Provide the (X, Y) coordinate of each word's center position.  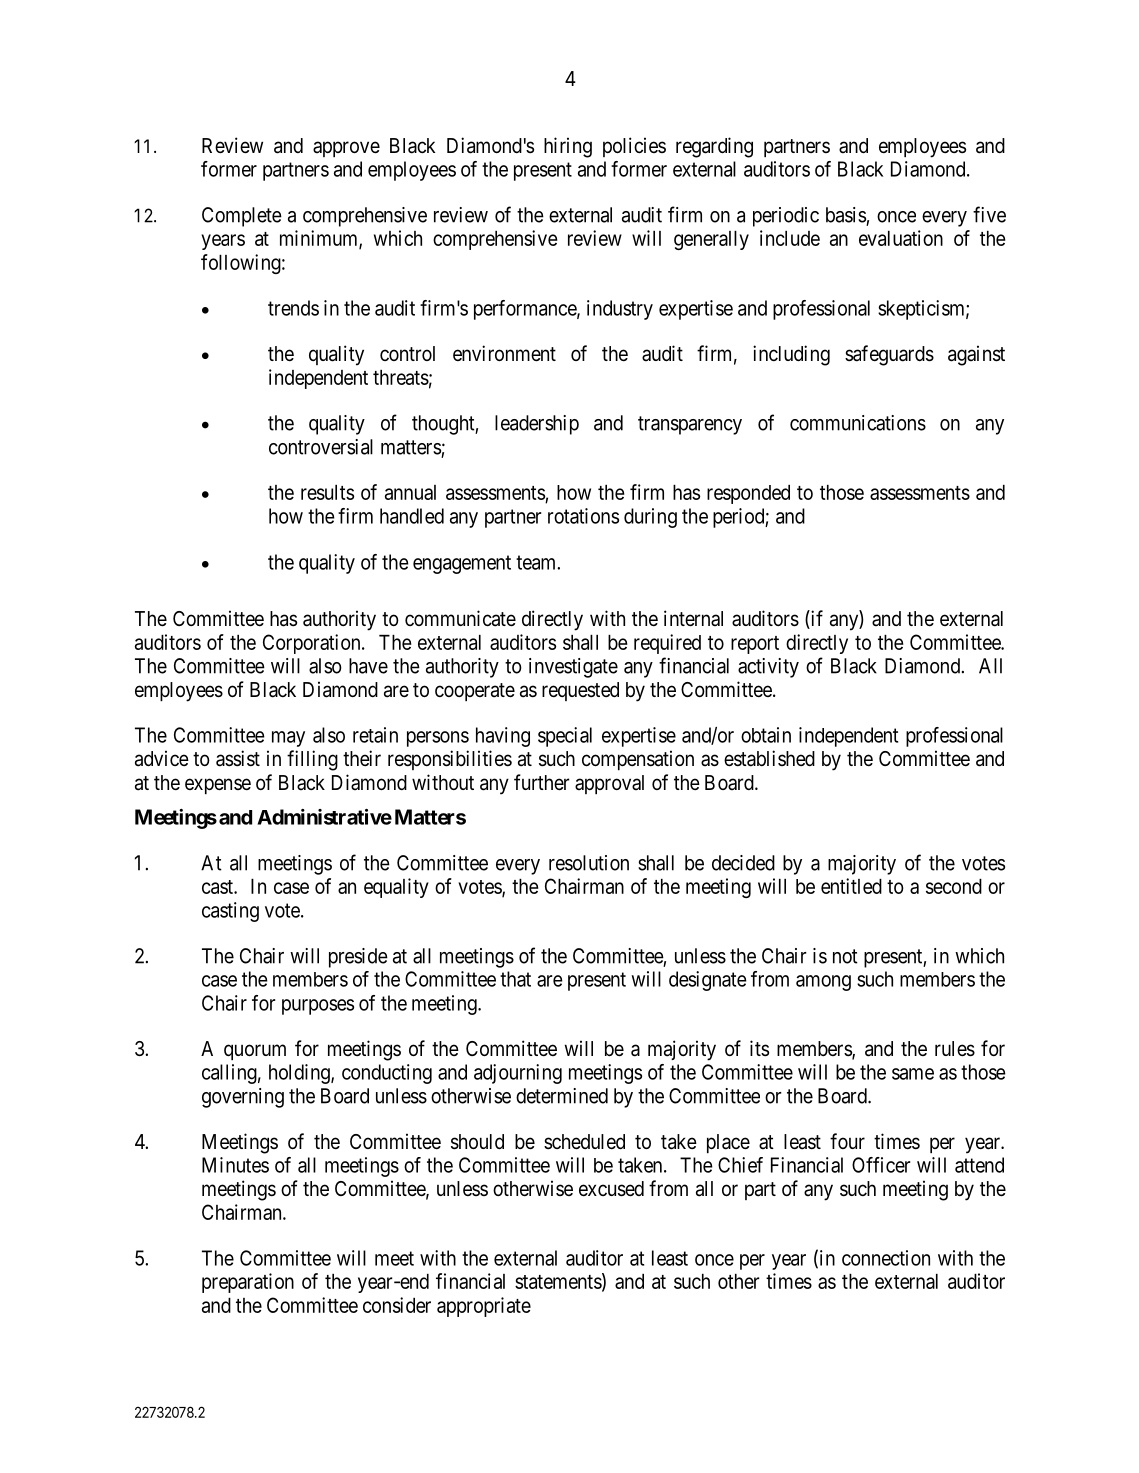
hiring (568, 147)
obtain (766, 735)
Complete (242, 217)
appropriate (484, 1307)
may (288, 739)
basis (846, 215)
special (565, 737)
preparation (248, 1283)
